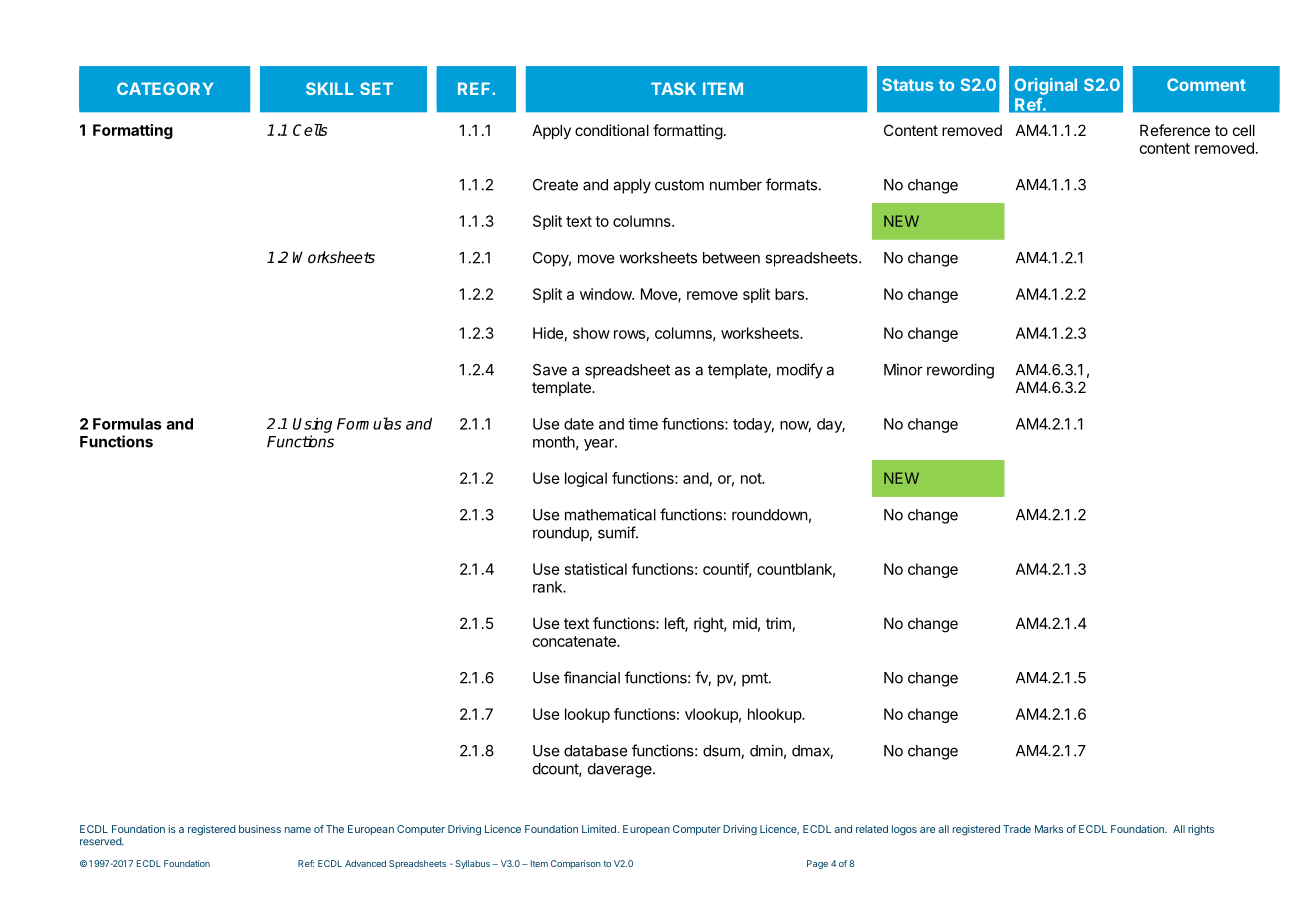 This screenshot has height=924, width=1308. What do you see at coordinates (548, 587) in the screenshot?
I see `rank` at bounding box center [548, 587].
